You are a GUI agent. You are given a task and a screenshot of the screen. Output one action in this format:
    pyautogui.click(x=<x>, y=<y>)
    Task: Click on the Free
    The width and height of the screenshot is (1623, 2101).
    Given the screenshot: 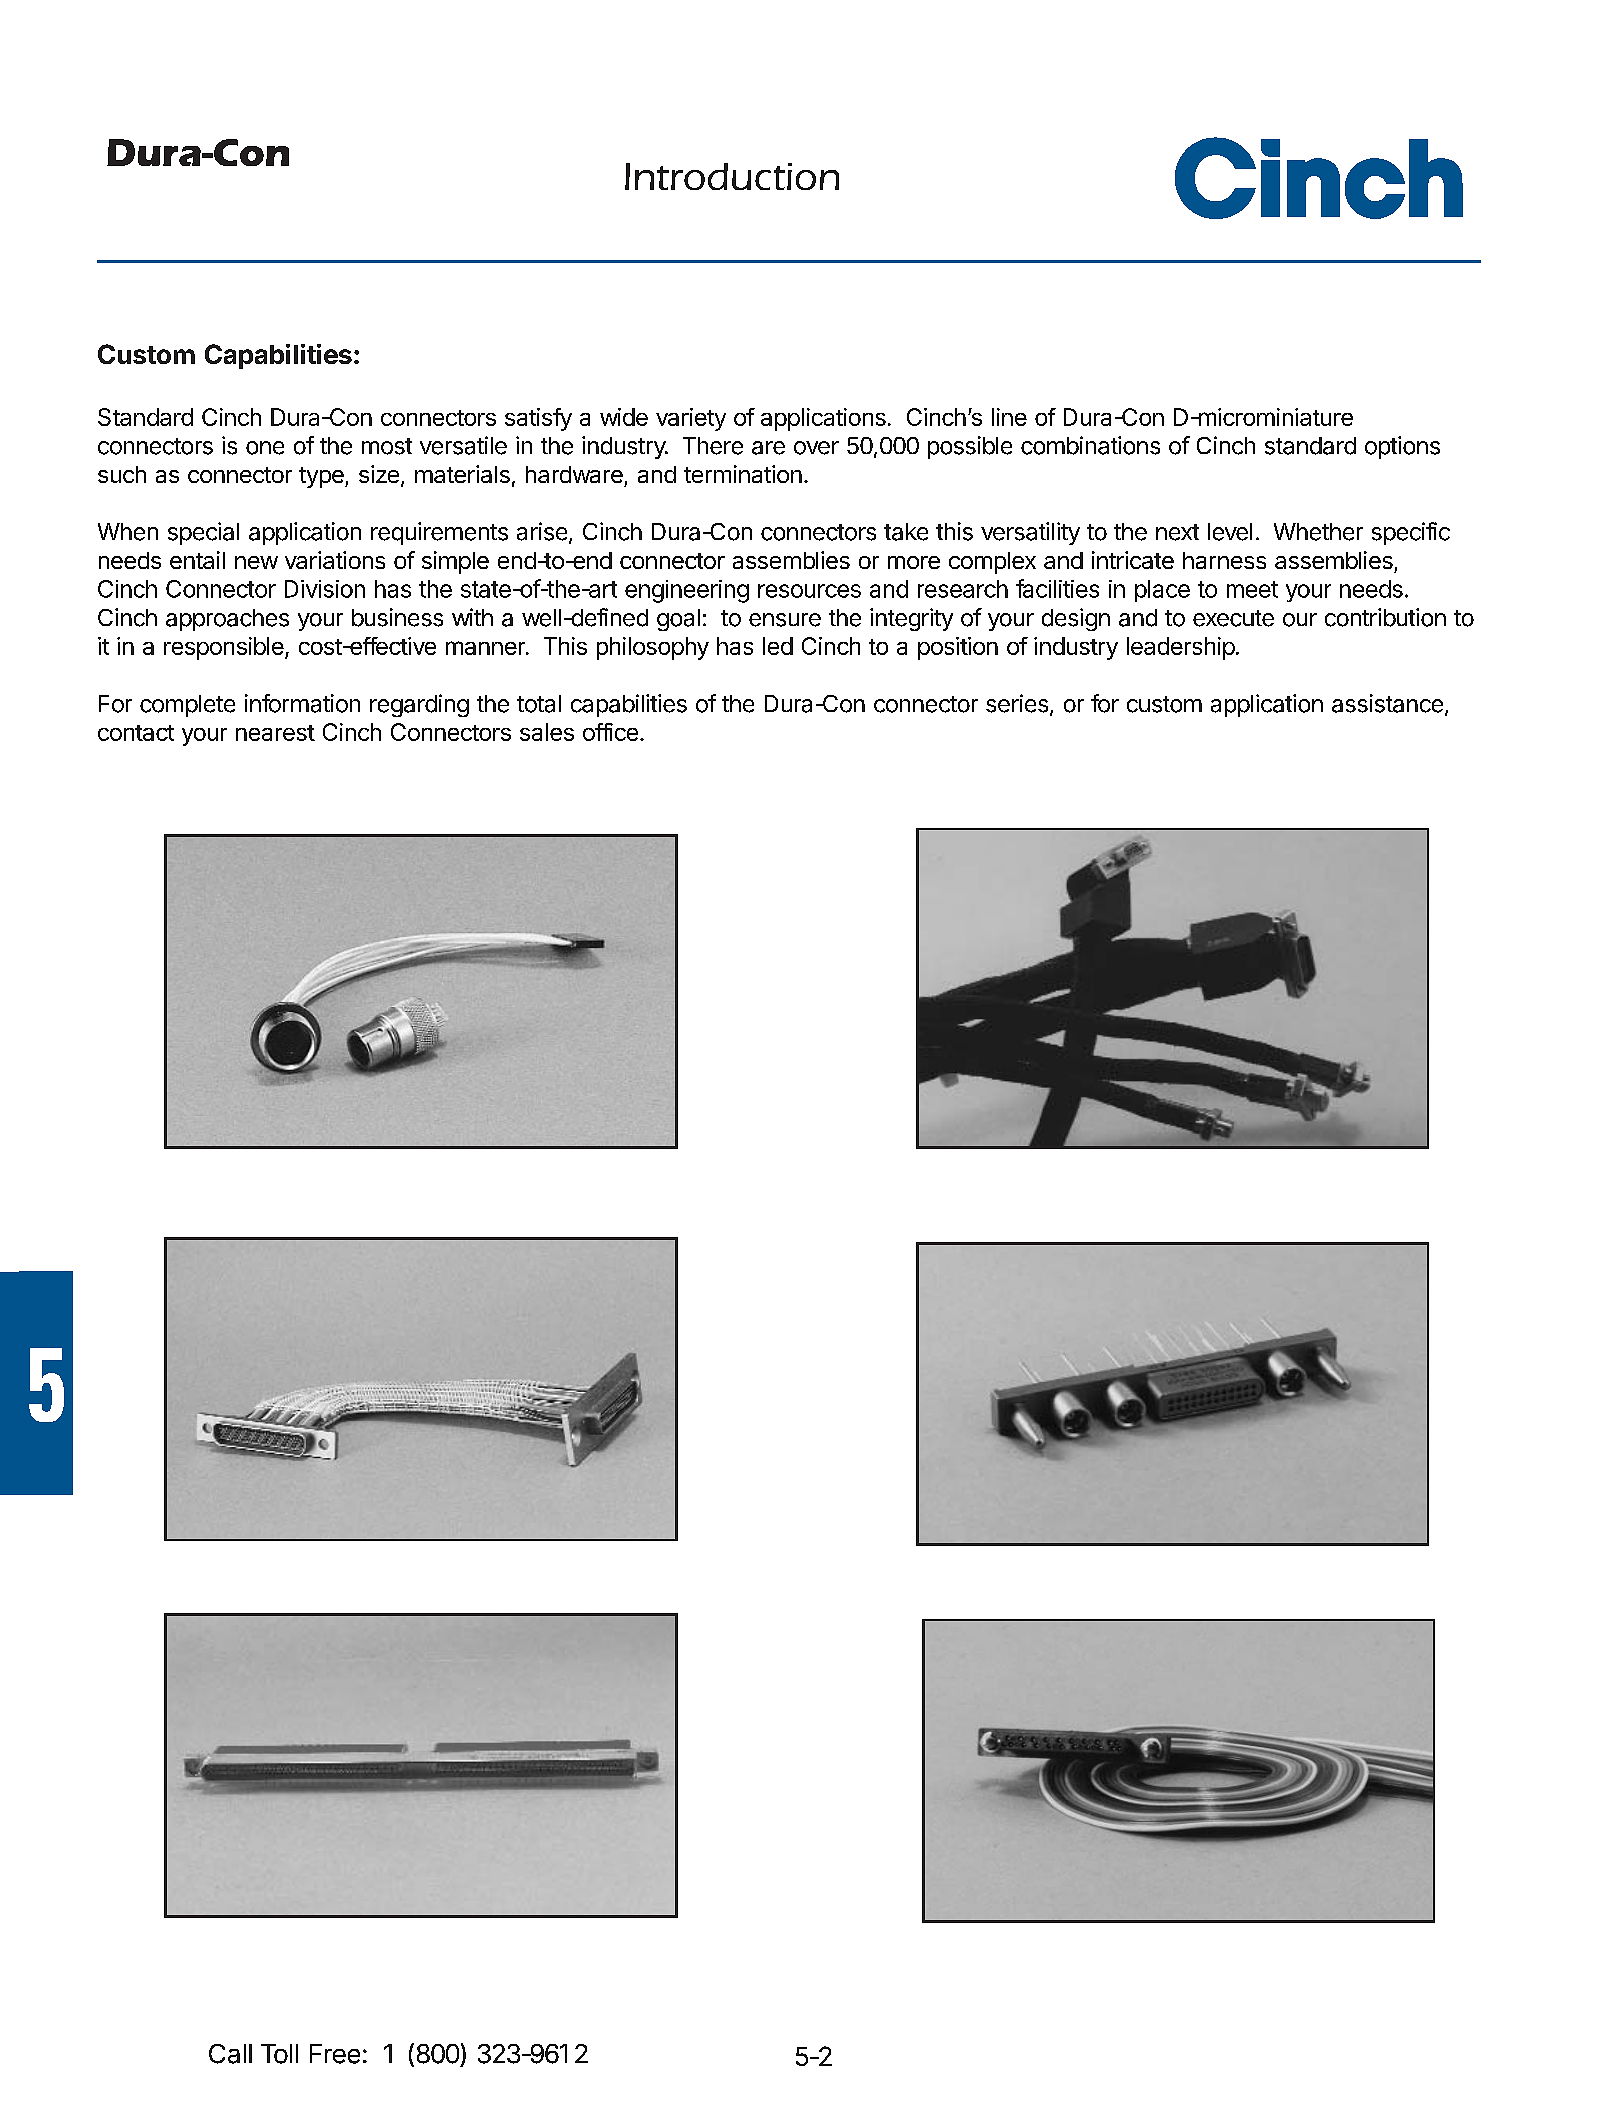 What is the action you would take?
    pyautogui.click(x=335, y=2054)
